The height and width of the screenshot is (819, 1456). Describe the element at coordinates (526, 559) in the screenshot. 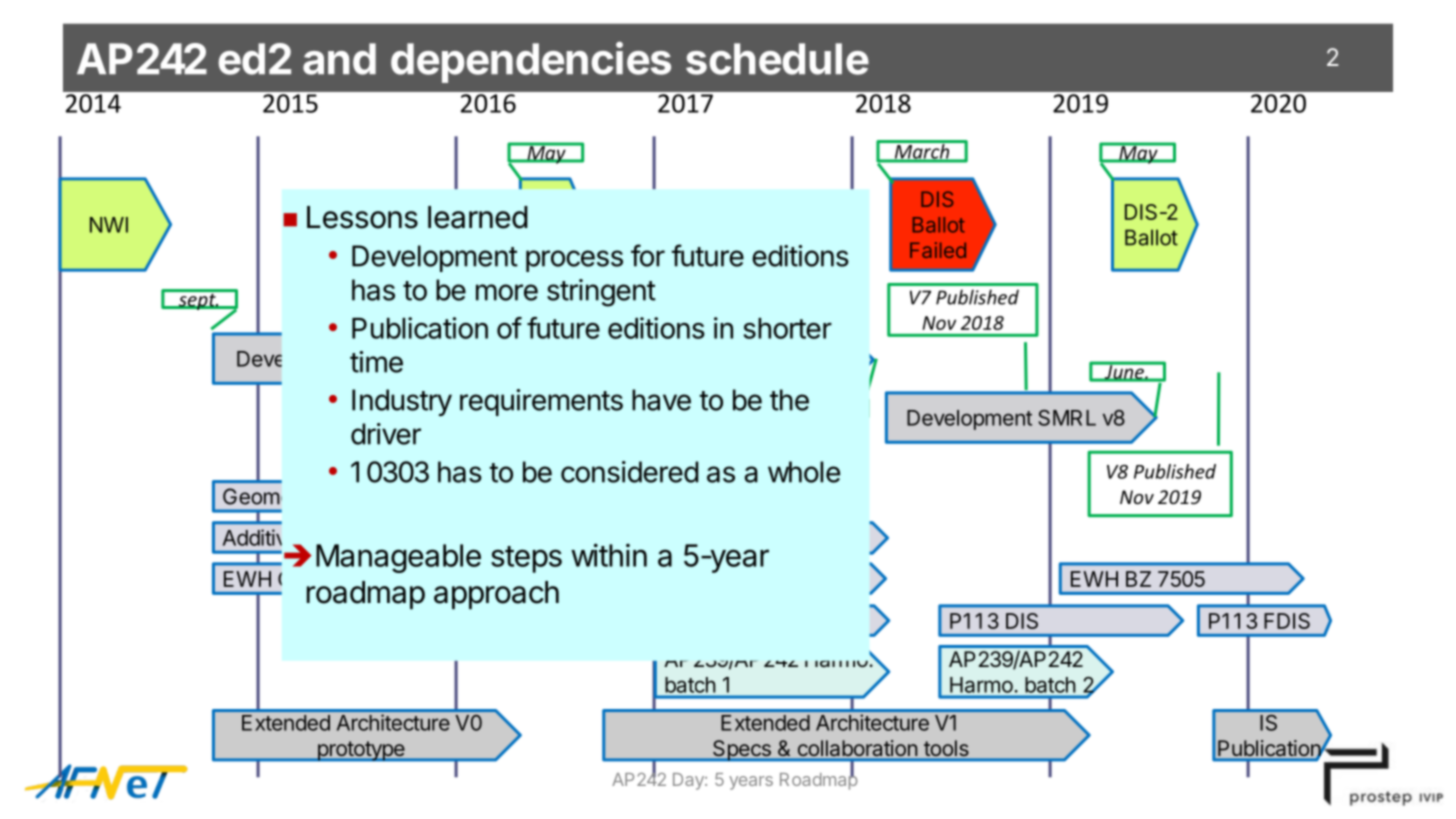

I see `steps` at that location.
